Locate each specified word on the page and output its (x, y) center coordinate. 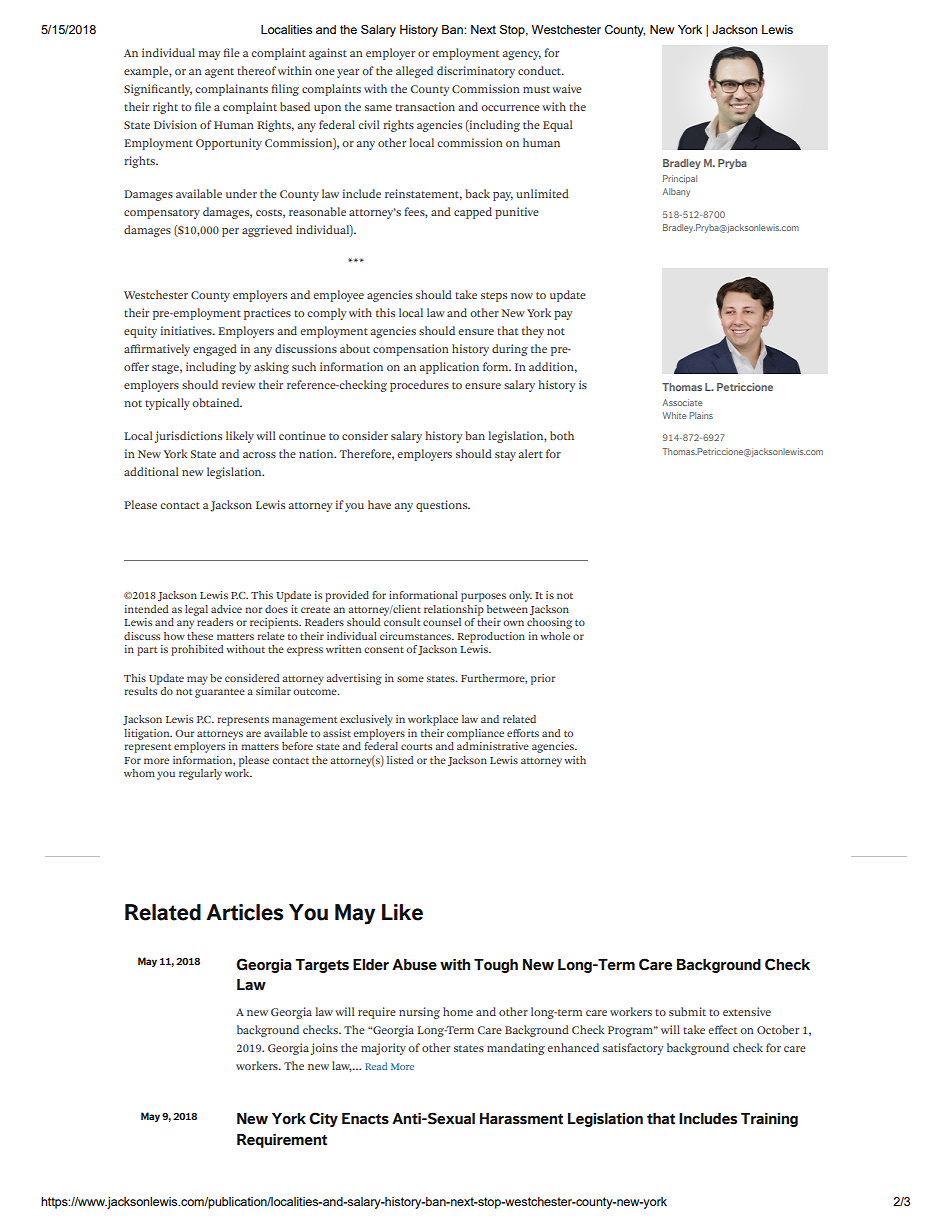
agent (219, 73)
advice (226, 609)
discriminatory (476, 72)
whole (555, 636)
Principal (680, 179)
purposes (483, 597)
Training (769, 1120)
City (323, 1119)
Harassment (521, 1119)
